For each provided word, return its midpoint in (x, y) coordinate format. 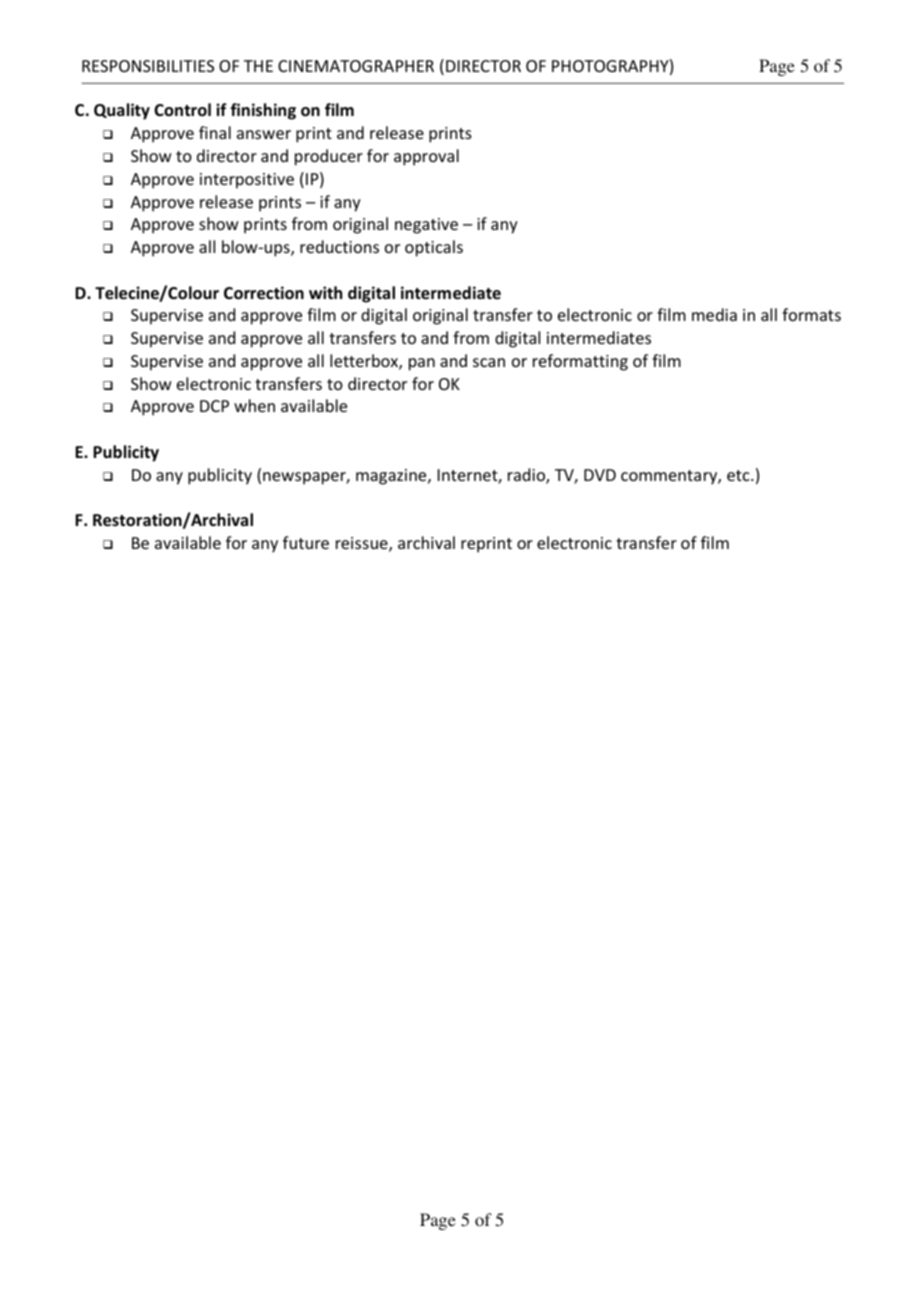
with (325, 292)
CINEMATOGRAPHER (356, 66)
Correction (264, 293)
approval (426, 157)
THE (258, 66)
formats (811, 314)
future (306, 542)
